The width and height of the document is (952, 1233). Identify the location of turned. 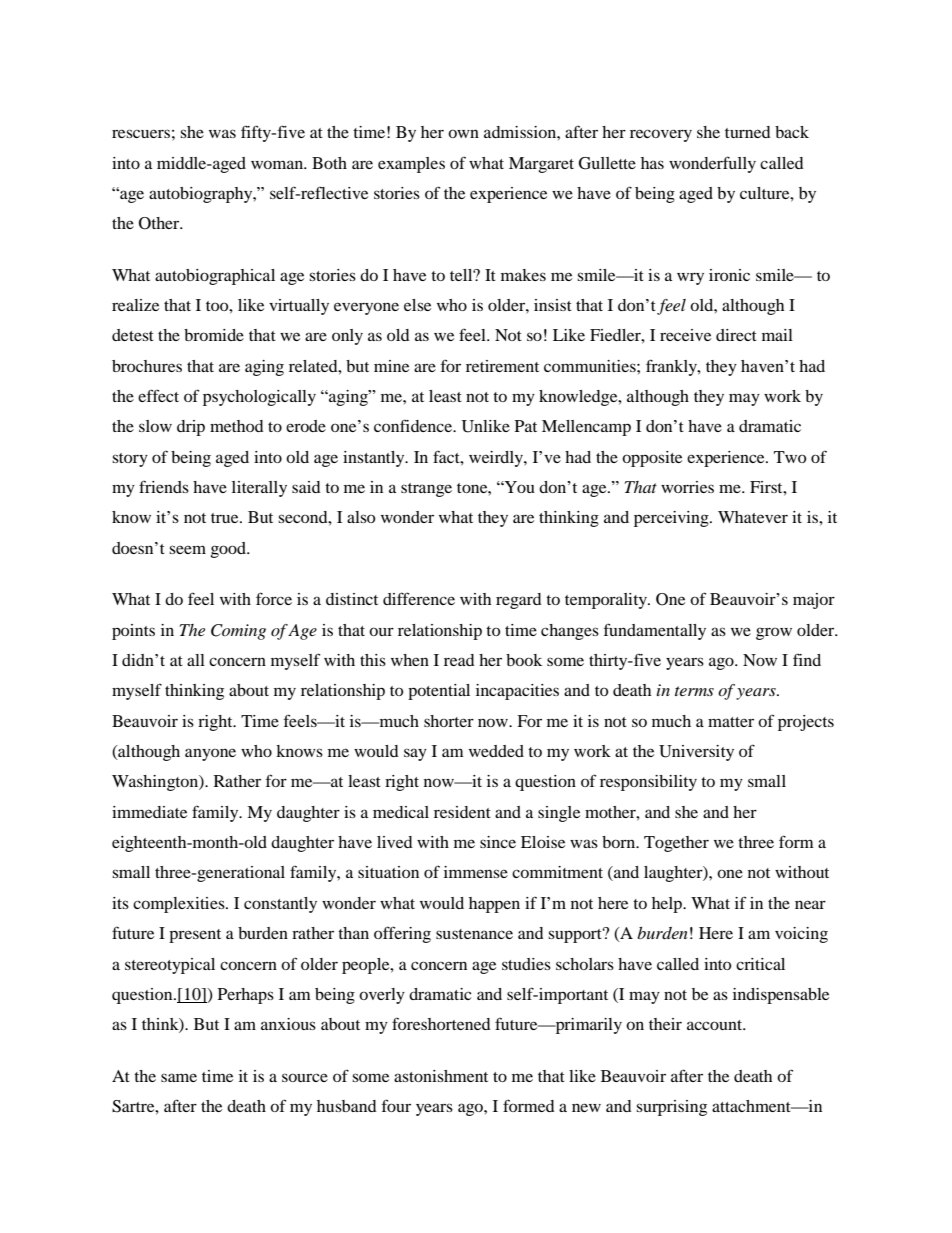
(748, 132).
